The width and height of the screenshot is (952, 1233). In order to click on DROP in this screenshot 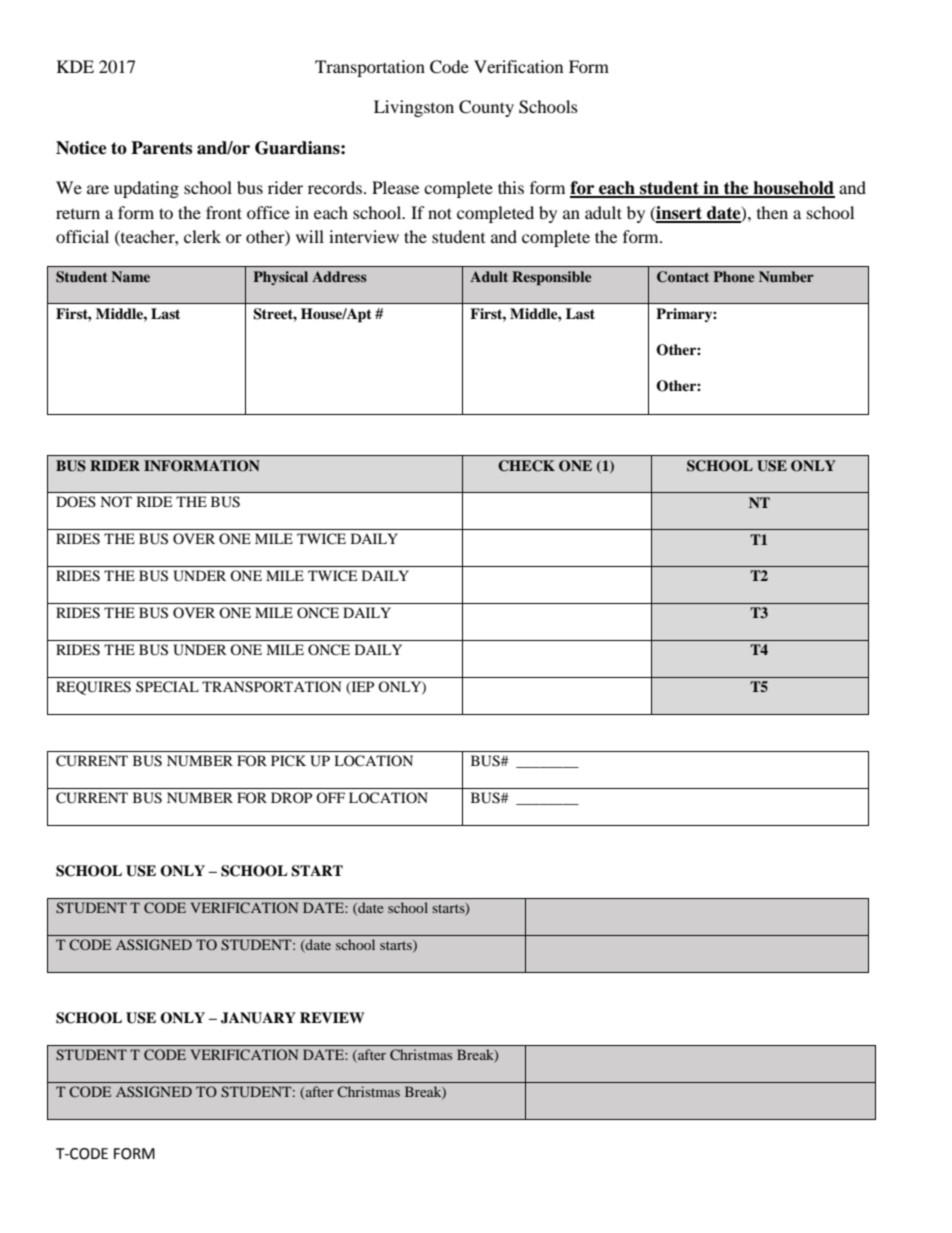, I will do `click(291, 797)`.
